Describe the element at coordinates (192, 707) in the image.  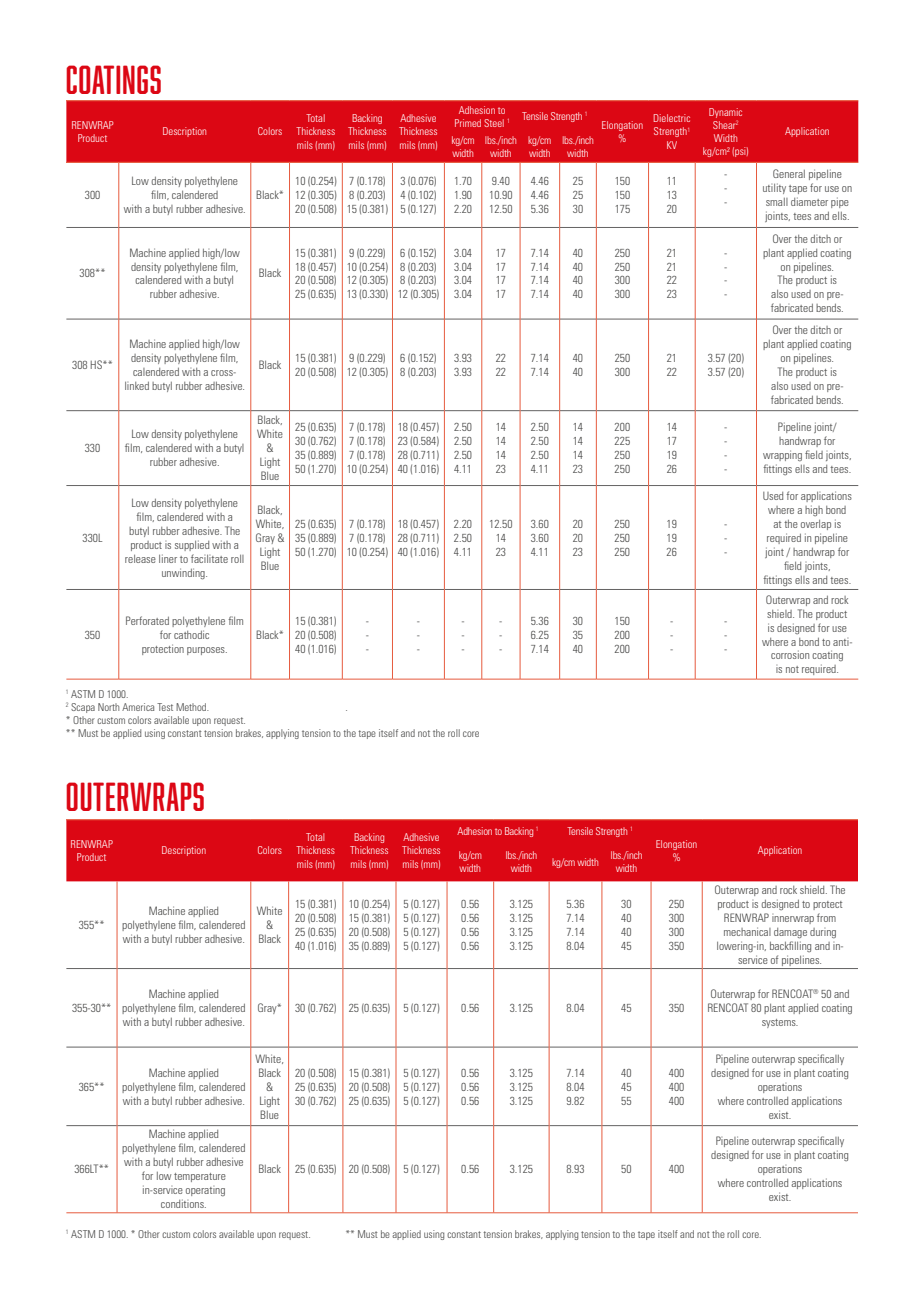
I see `Method` at that location.
